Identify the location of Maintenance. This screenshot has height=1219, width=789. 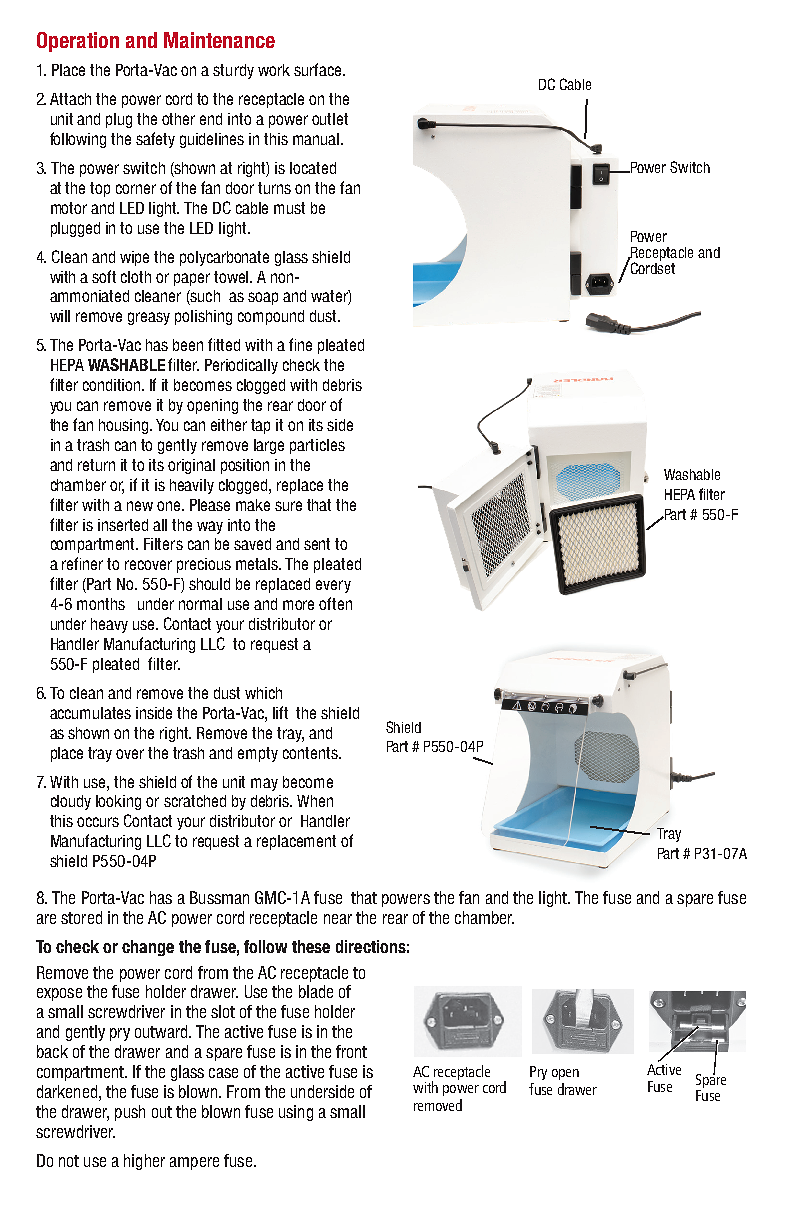
(219, 40).
